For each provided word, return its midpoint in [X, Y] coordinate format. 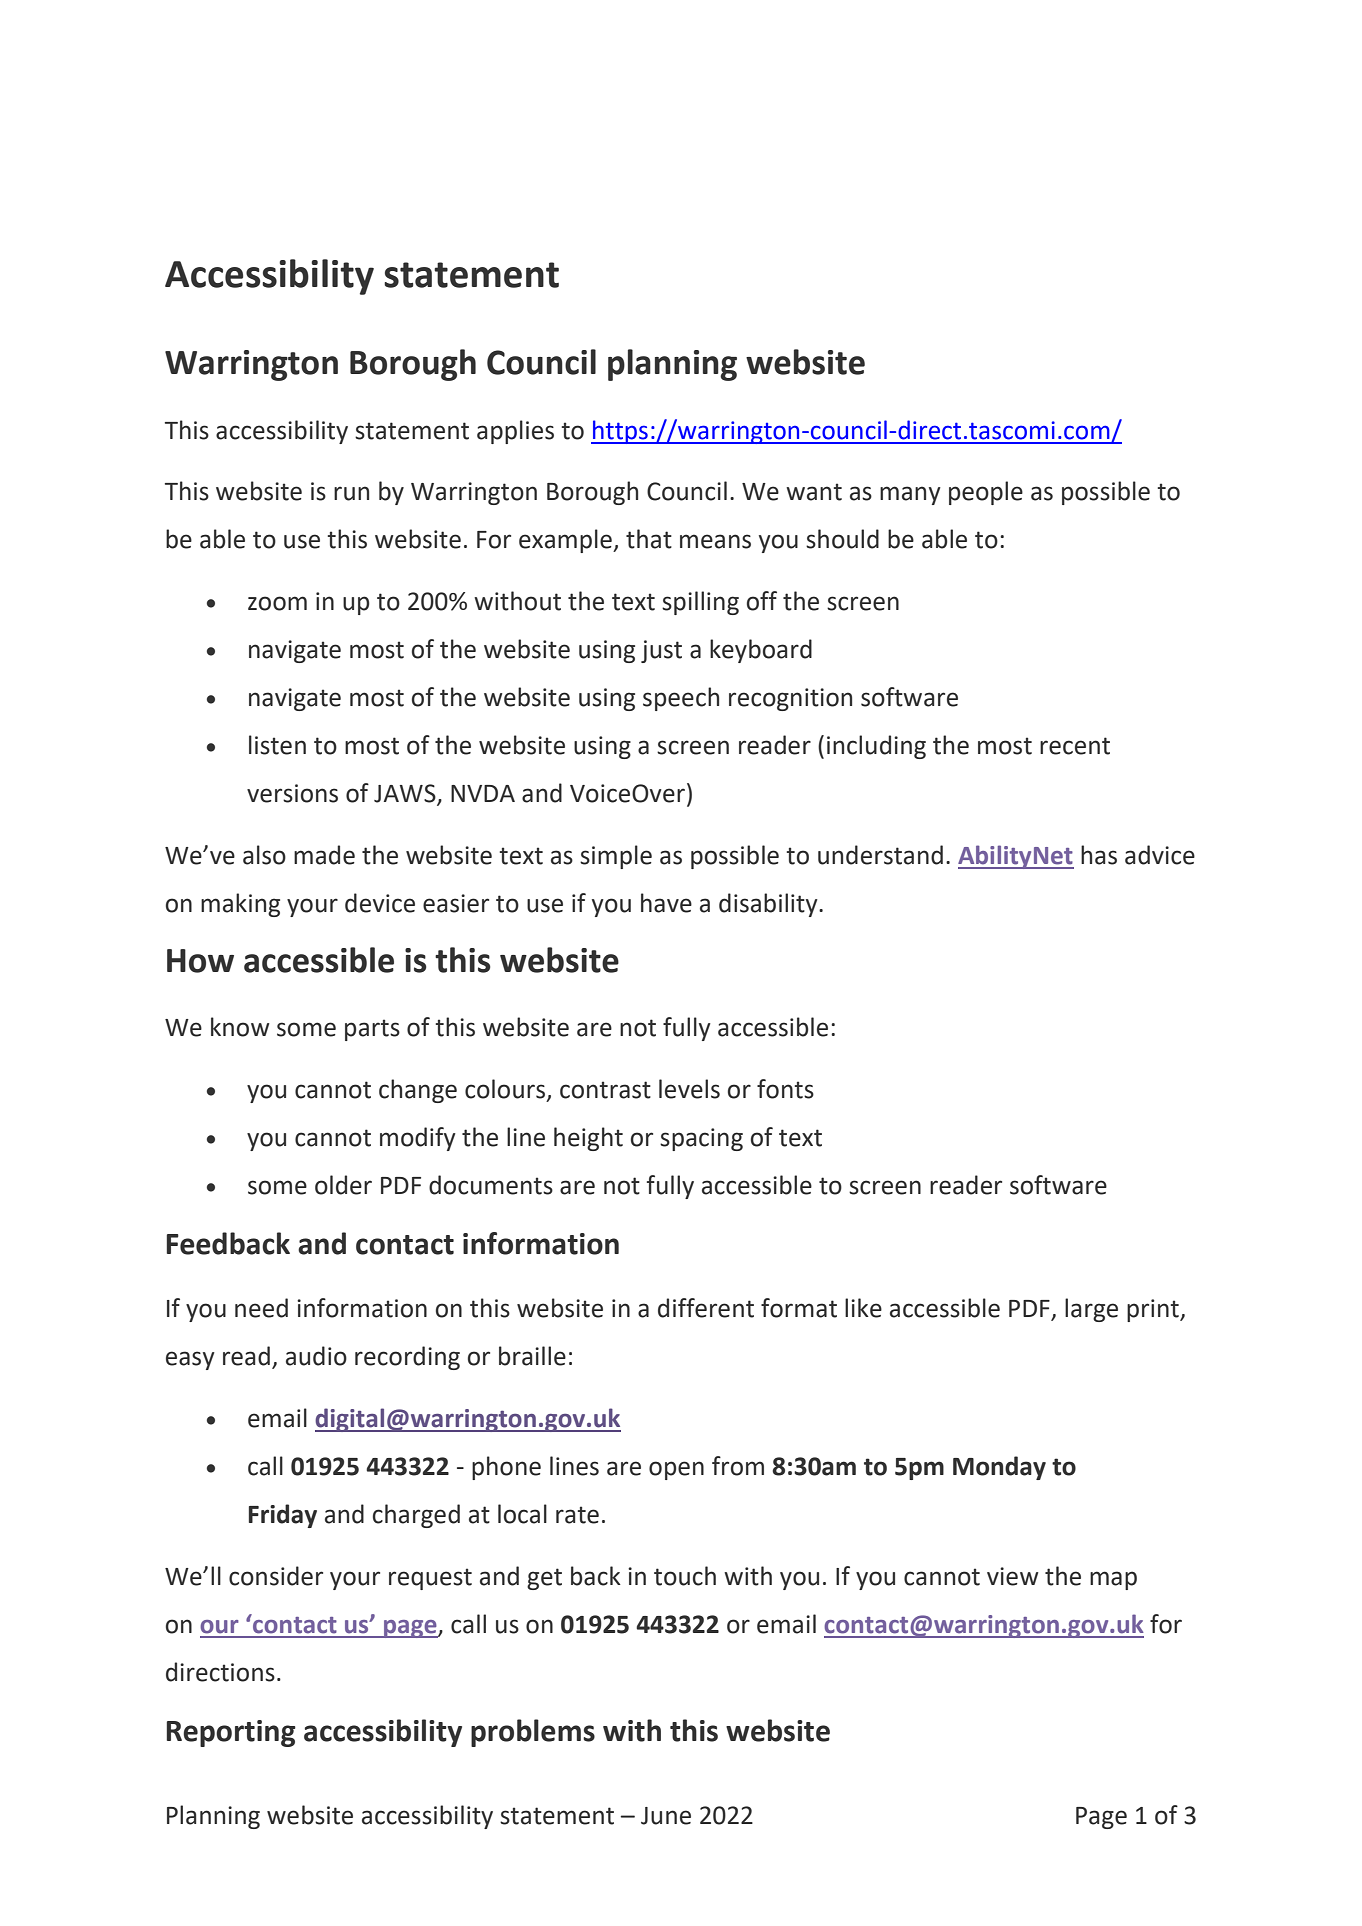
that [649, 539]
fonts [785, 1089]
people [986, 493]
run [351, 493]
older [343, 1185]
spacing [701, 1139]
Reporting [231, 1733]
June [666, 1816]
